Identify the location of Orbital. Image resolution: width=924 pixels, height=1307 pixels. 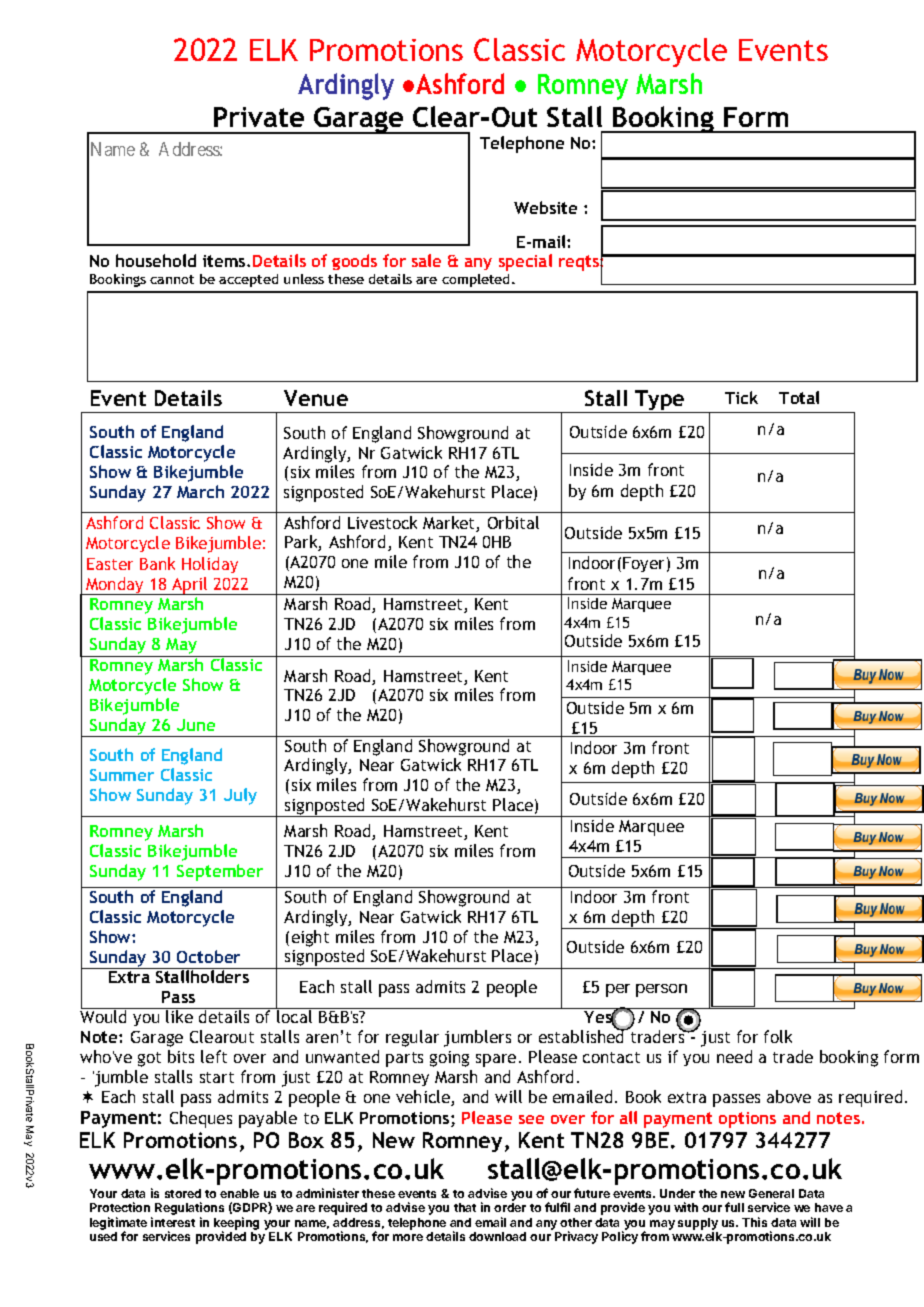
(513, 522).
